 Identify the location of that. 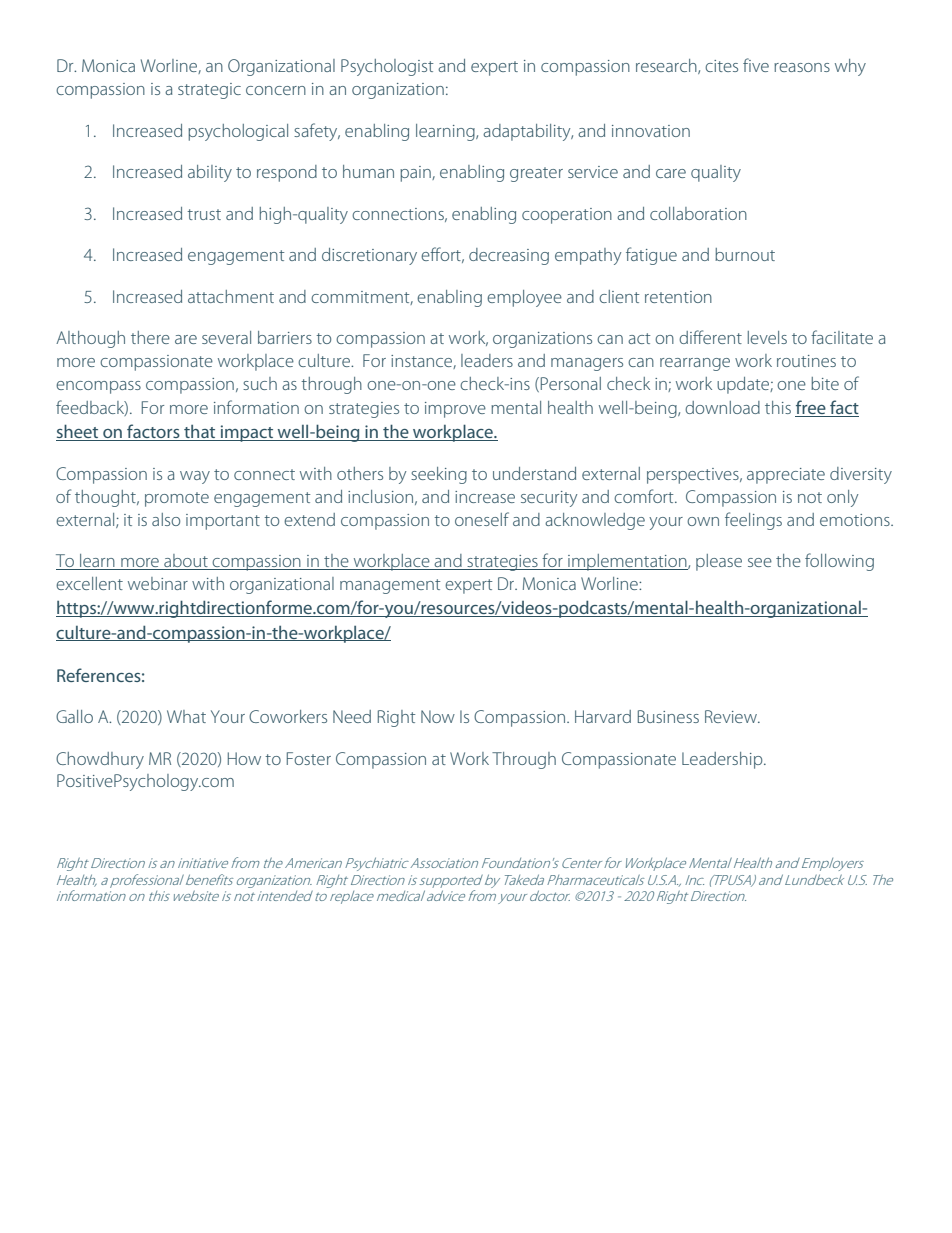
(200, 433).
